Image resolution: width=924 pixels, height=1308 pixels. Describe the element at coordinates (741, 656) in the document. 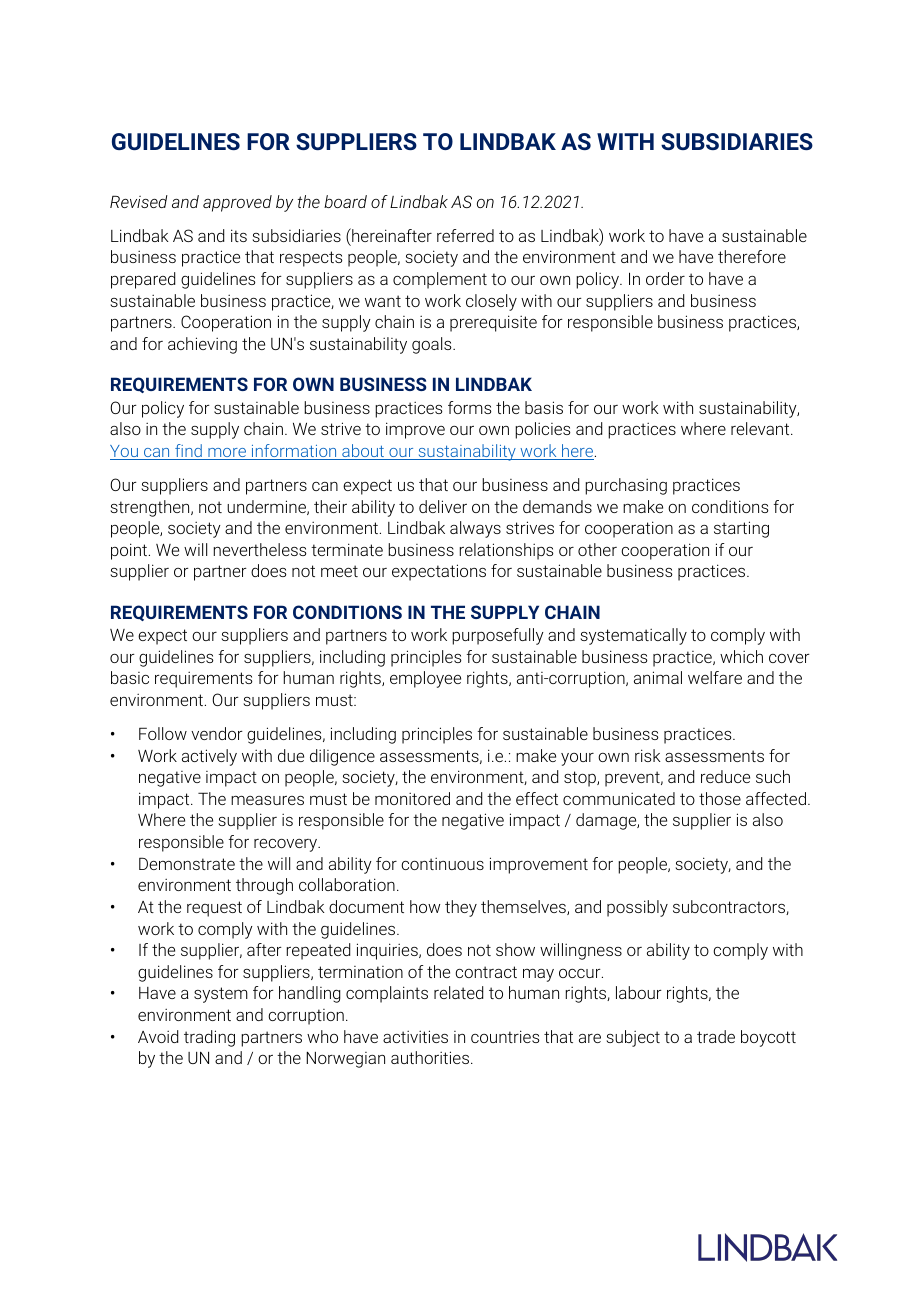

I see `which` at that location.
